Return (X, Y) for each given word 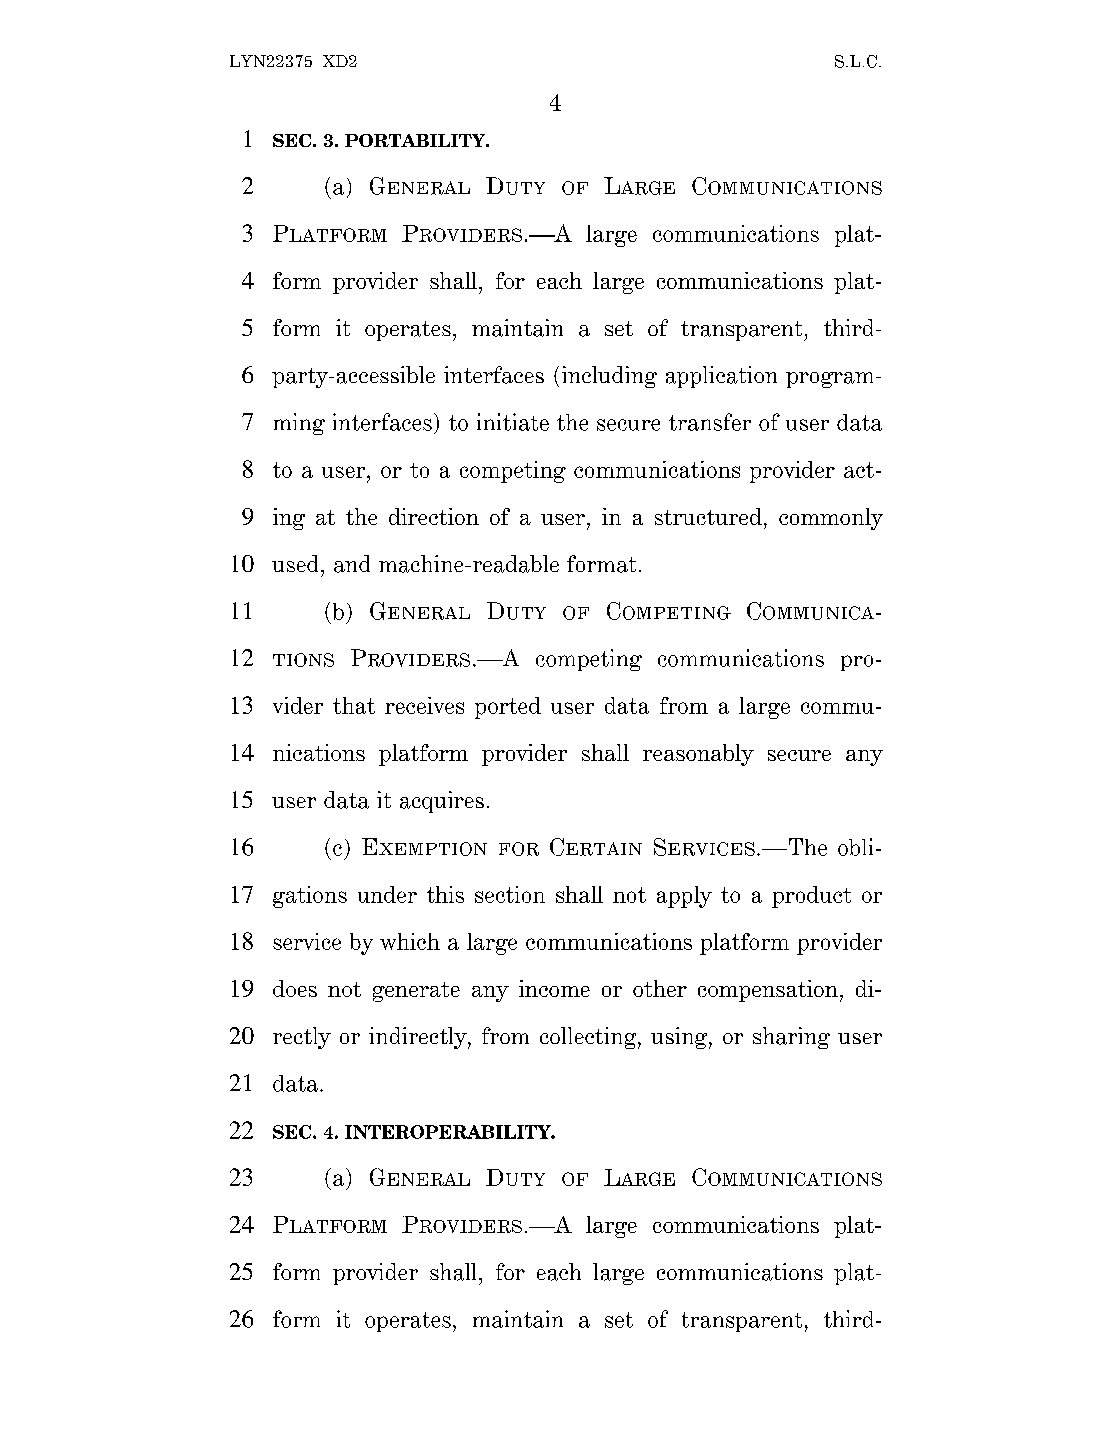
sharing (791, 1038)
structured (708, 516)
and (352, 564)
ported (508, 708)
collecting (589, 1038)
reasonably (698, 755)
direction (434, 516)
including (609, 377)
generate (416, 992)
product (811, 897)
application (721, 377)
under (387, 894)
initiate (513, 422)
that (354, 705)
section (510, 894)
